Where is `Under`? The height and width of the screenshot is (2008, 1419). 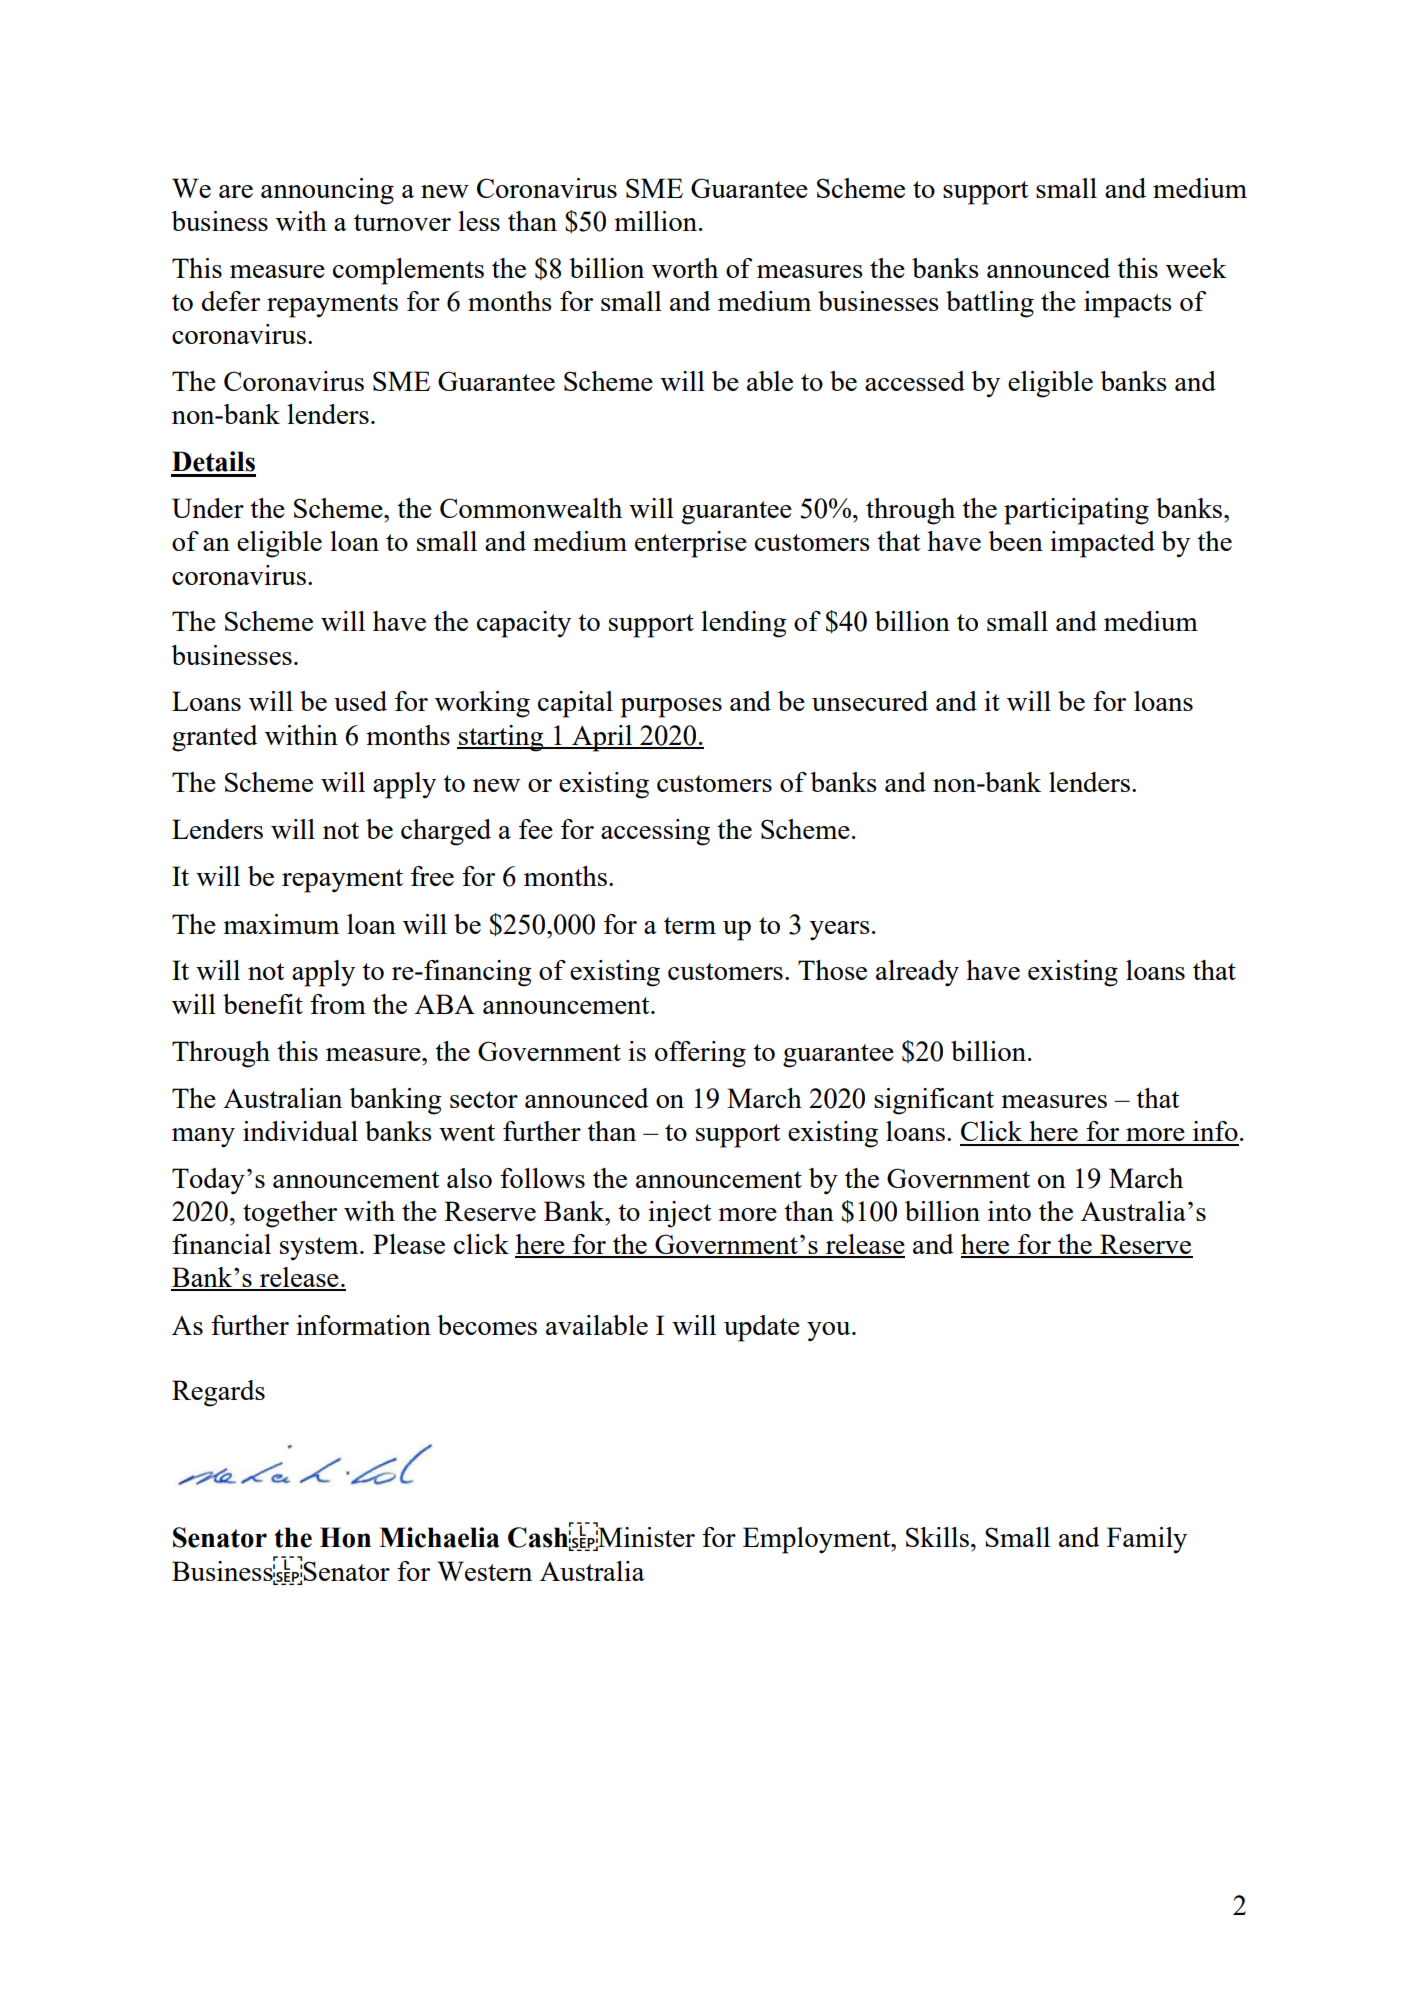 Under is located at coordinates (208, 508).
